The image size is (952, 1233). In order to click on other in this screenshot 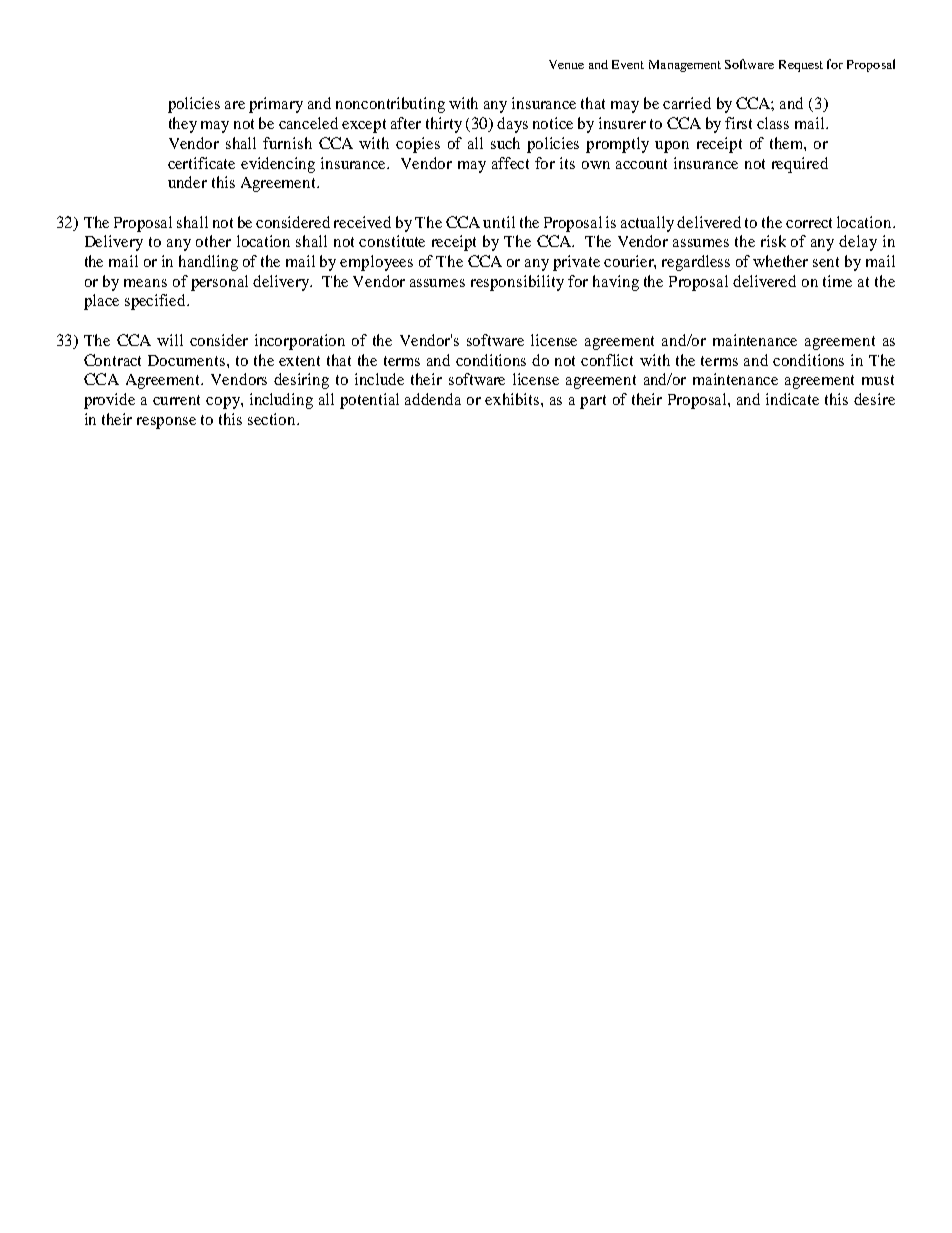, I will do `click(213, 241)`.
